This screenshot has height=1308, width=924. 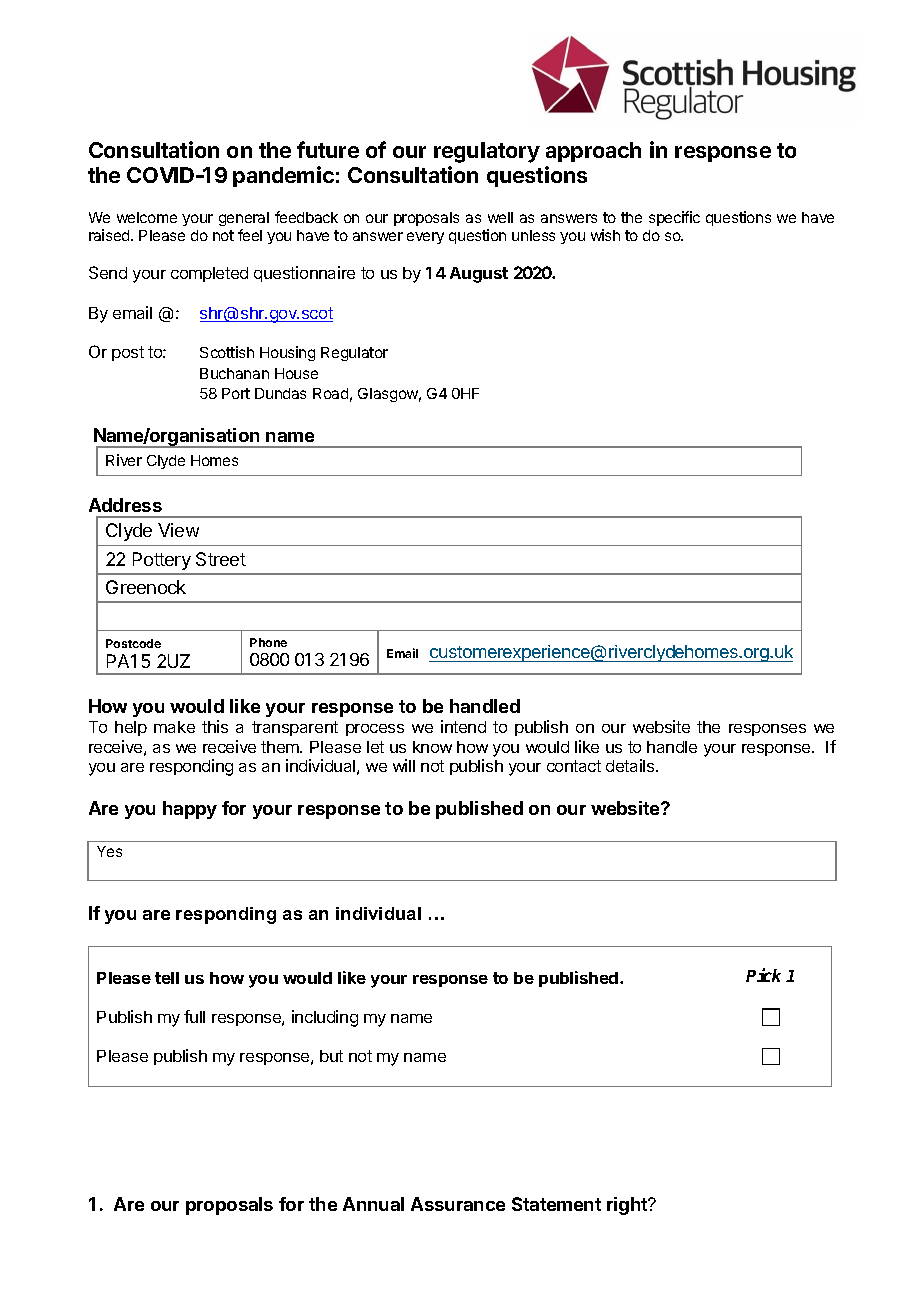 What do you see at coordinates (236, 393) in the screenshot?
I see `Port` at bounding box center [236, 393].
